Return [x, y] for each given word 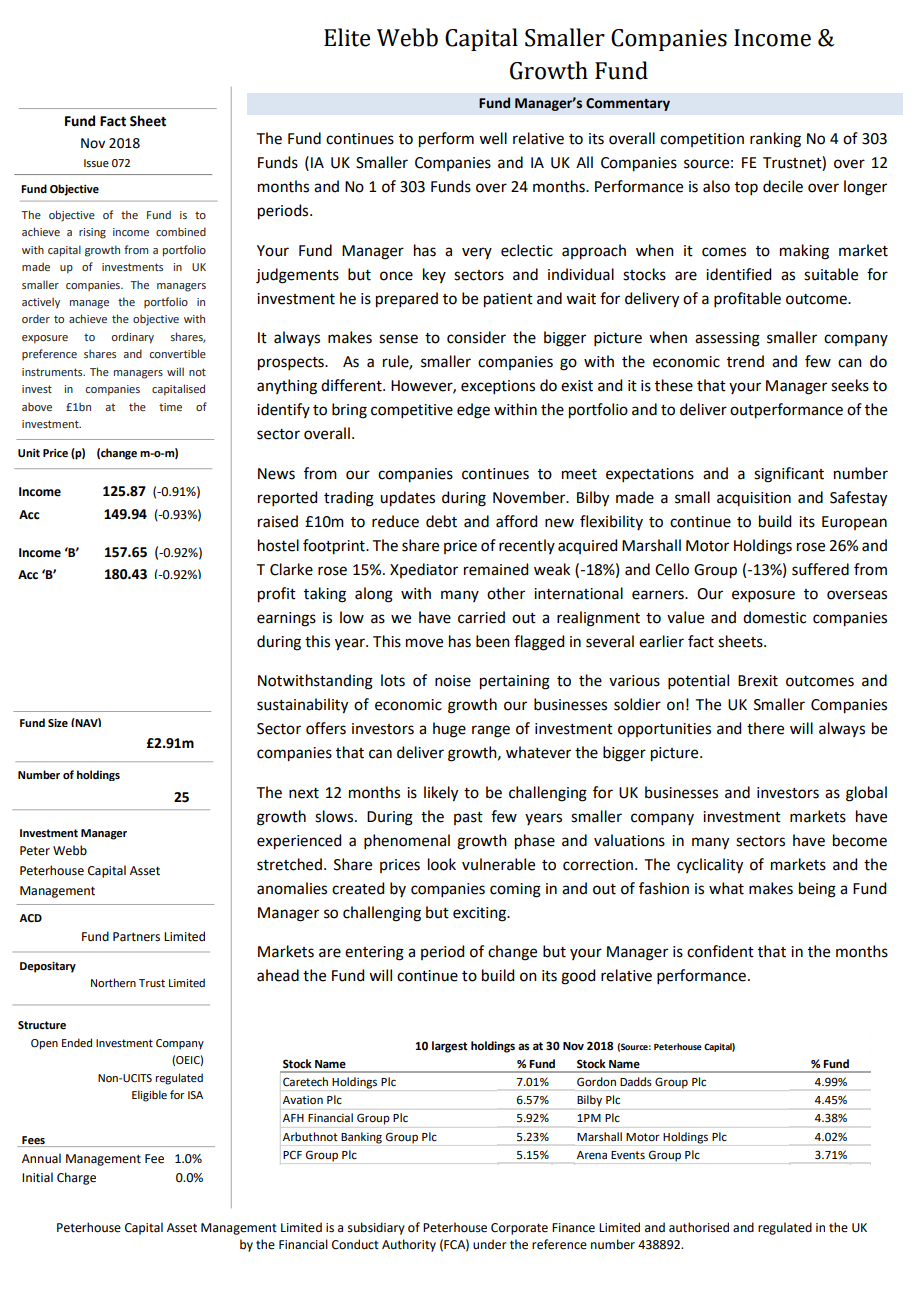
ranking [775, 140]
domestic [774, 617]
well [493, 138]
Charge [76, 1178]
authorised [699, 1227]
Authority [409, 1245]
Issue [96, 163]
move [424, 643]
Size [58, 723]
